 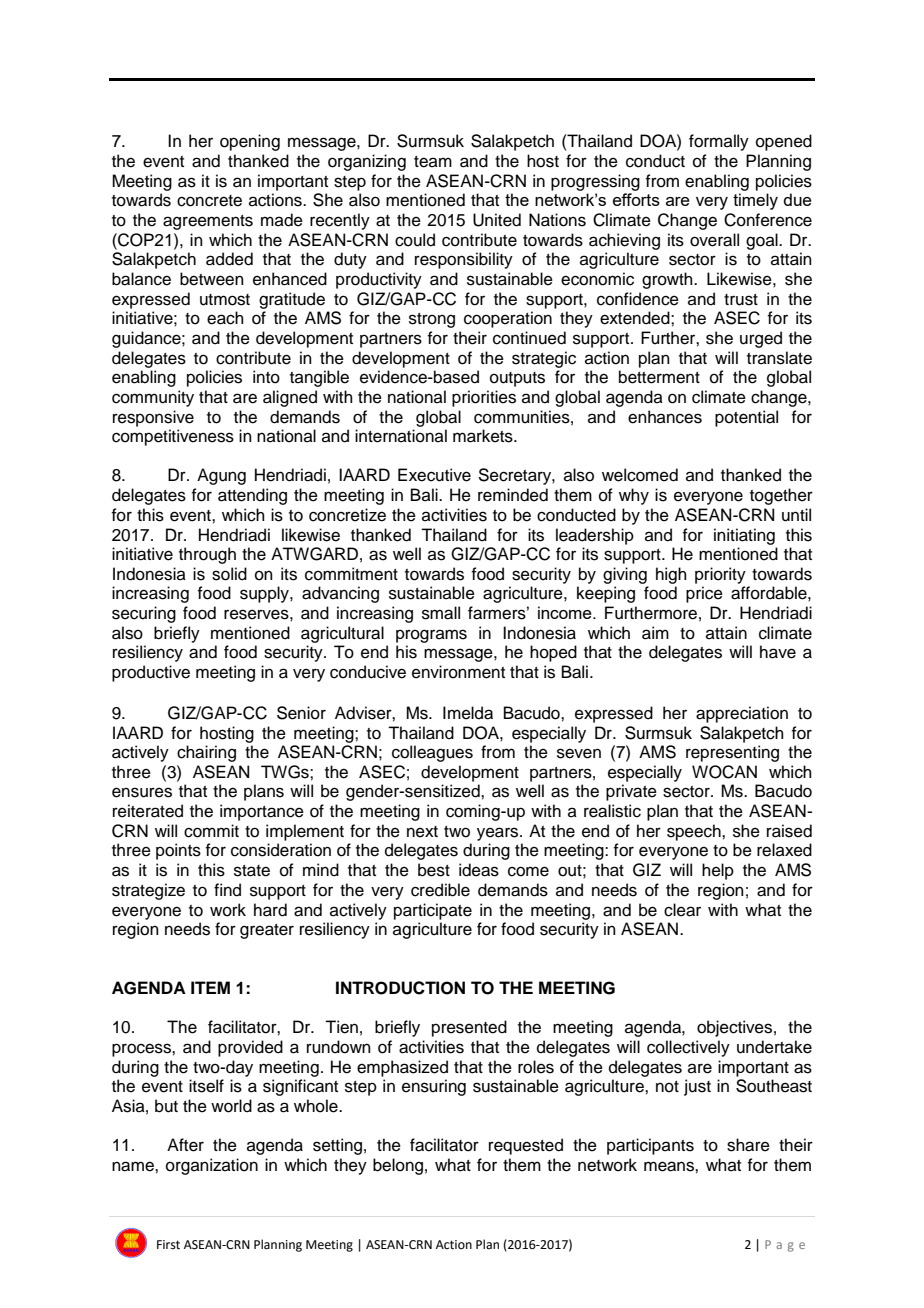 What do you see at coordinates (719, 142) in the screenshot?
I see `formally` at bounding box center [719, 142].
